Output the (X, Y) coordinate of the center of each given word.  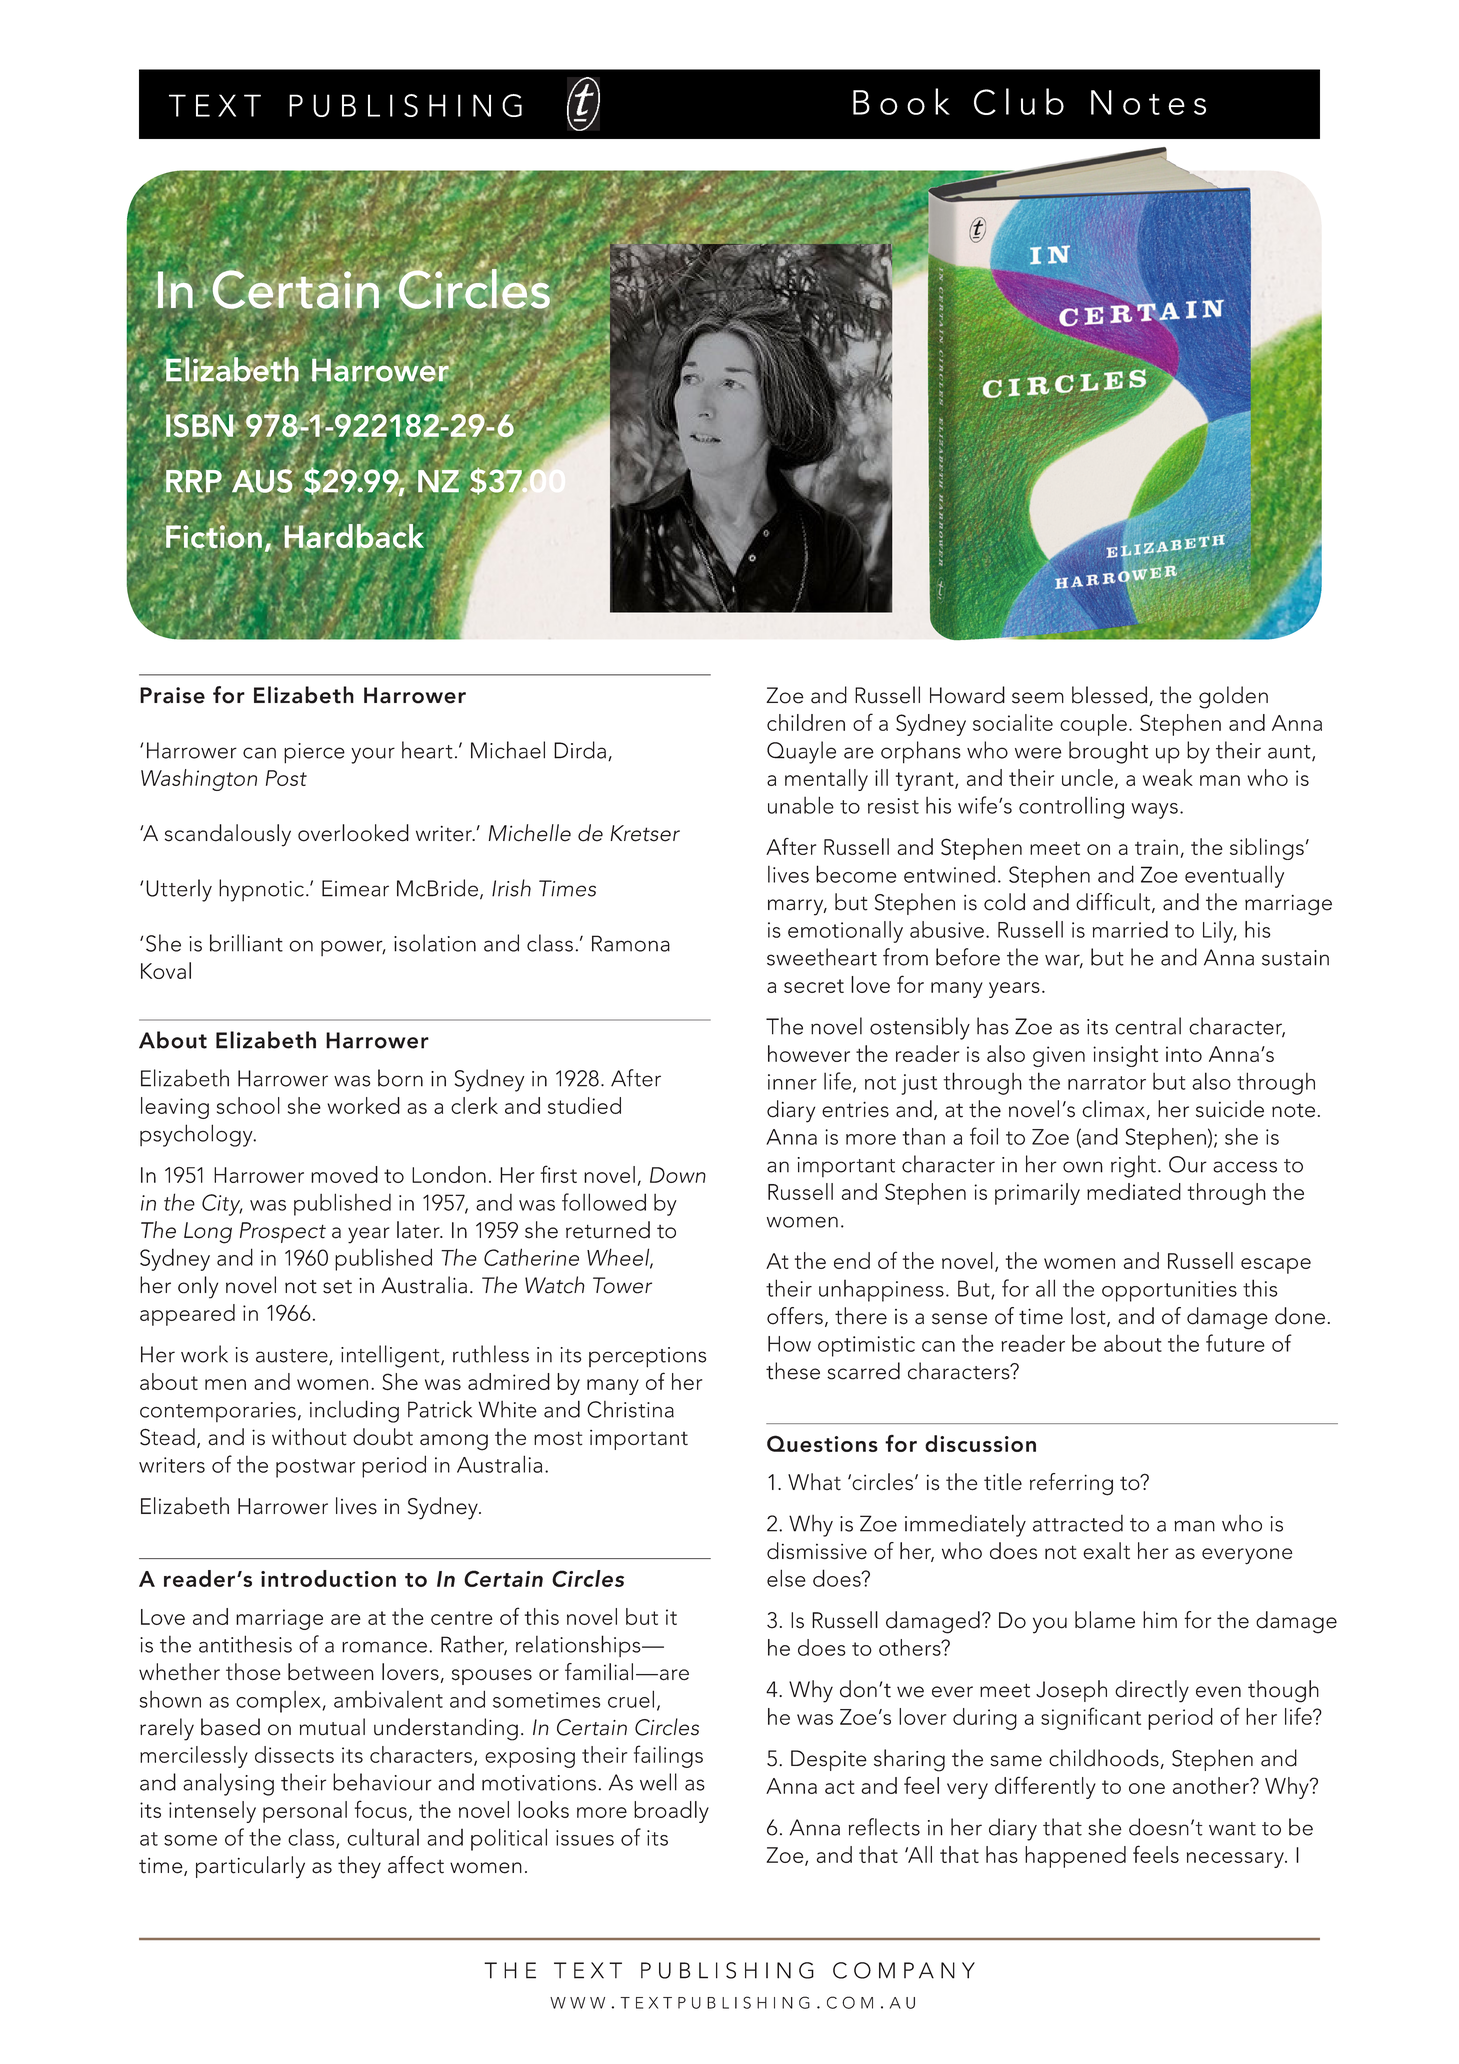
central (1148, 1026)
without (309, 1437)
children (806, 722)
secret (814, 986)
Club (1019, 101)
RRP (194, 481)
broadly (671, 1812)
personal (305, 1812)
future (1235, 1343)
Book (901, 101)
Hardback (354, 536)
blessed (1109, 695)
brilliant (246, 943)
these (793, 1371)
